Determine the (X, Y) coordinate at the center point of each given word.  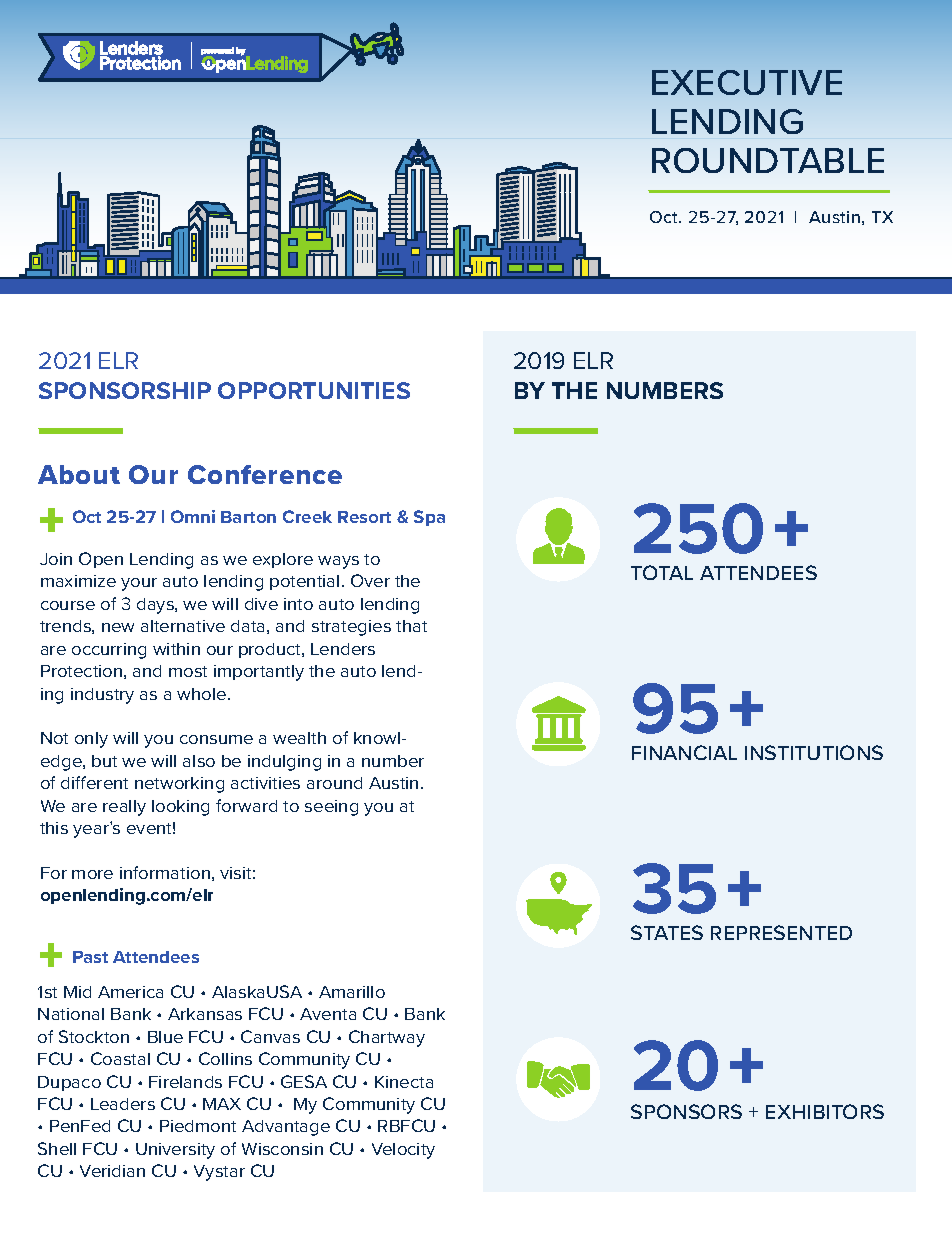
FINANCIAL (684, 752)
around (334, 783)
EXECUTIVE (747, 82)
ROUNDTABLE (768, 160)
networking (179, 785)
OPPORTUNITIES (314, 390)
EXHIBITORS (825, 1111)
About (79, 474)
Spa (429, 518)
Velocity (403, 1151)
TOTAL (662, 572)
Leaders (123, 1104)
